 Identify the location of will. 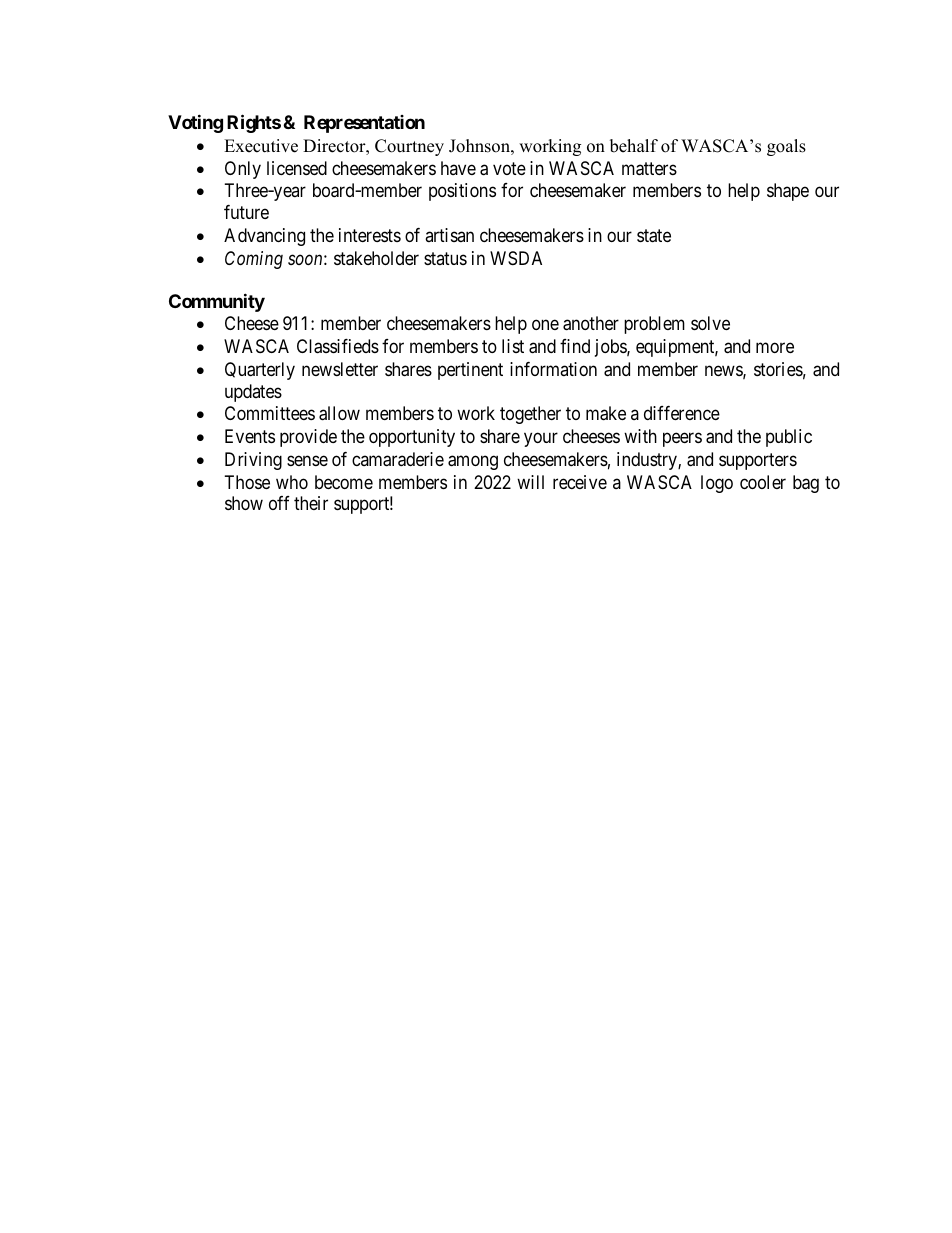
(530, 482).
